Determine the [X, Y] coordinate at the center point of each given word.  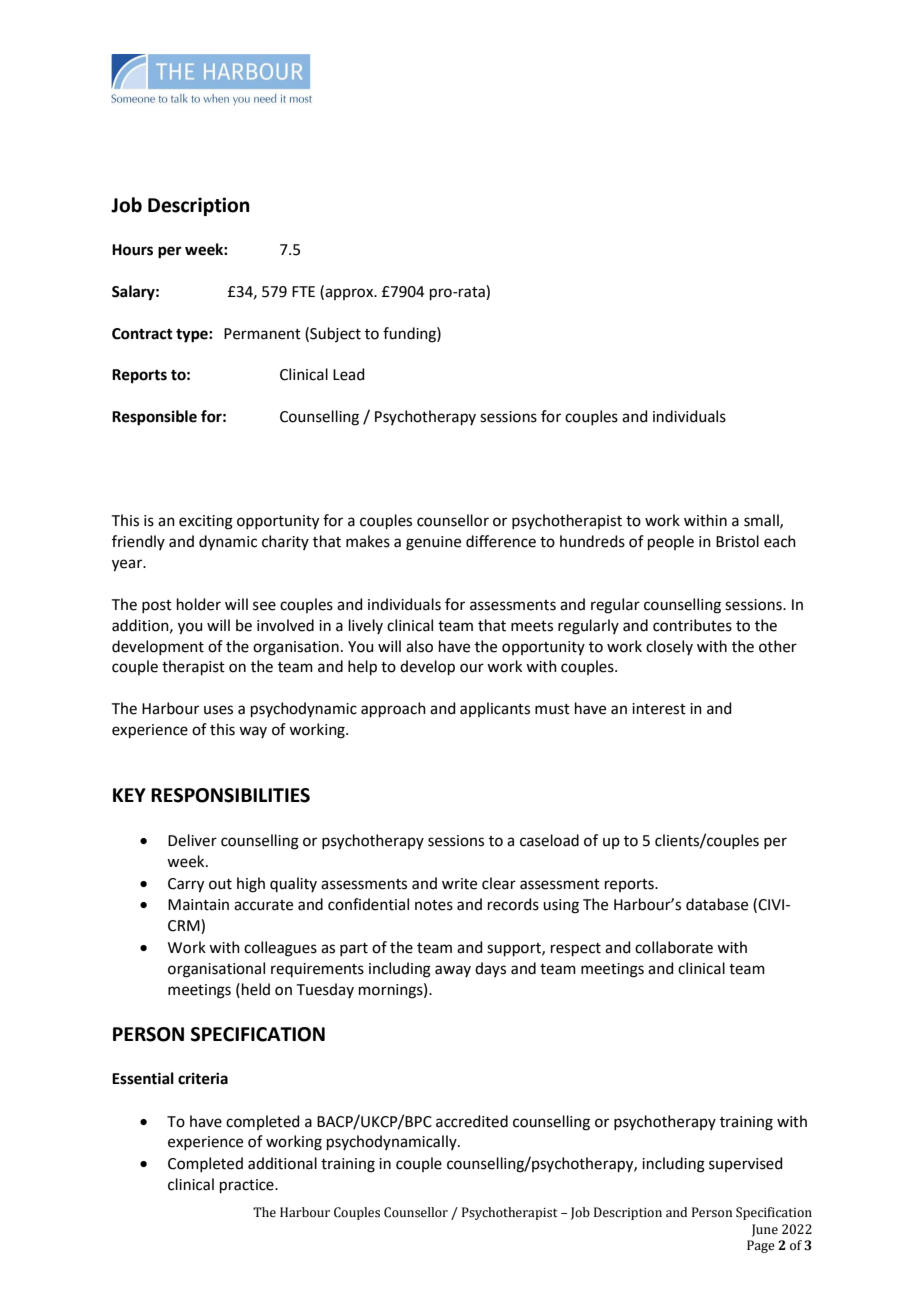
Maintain [198, 905]
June [765, 1230]
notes [434, 905]
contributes [692, 625]
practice [248, 1186]
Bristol [737, 541]
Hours [132, 250]
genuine [433, 543]
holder [199, 604]
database [717, 904]
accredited [472, 1121]
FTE [303, 291]
